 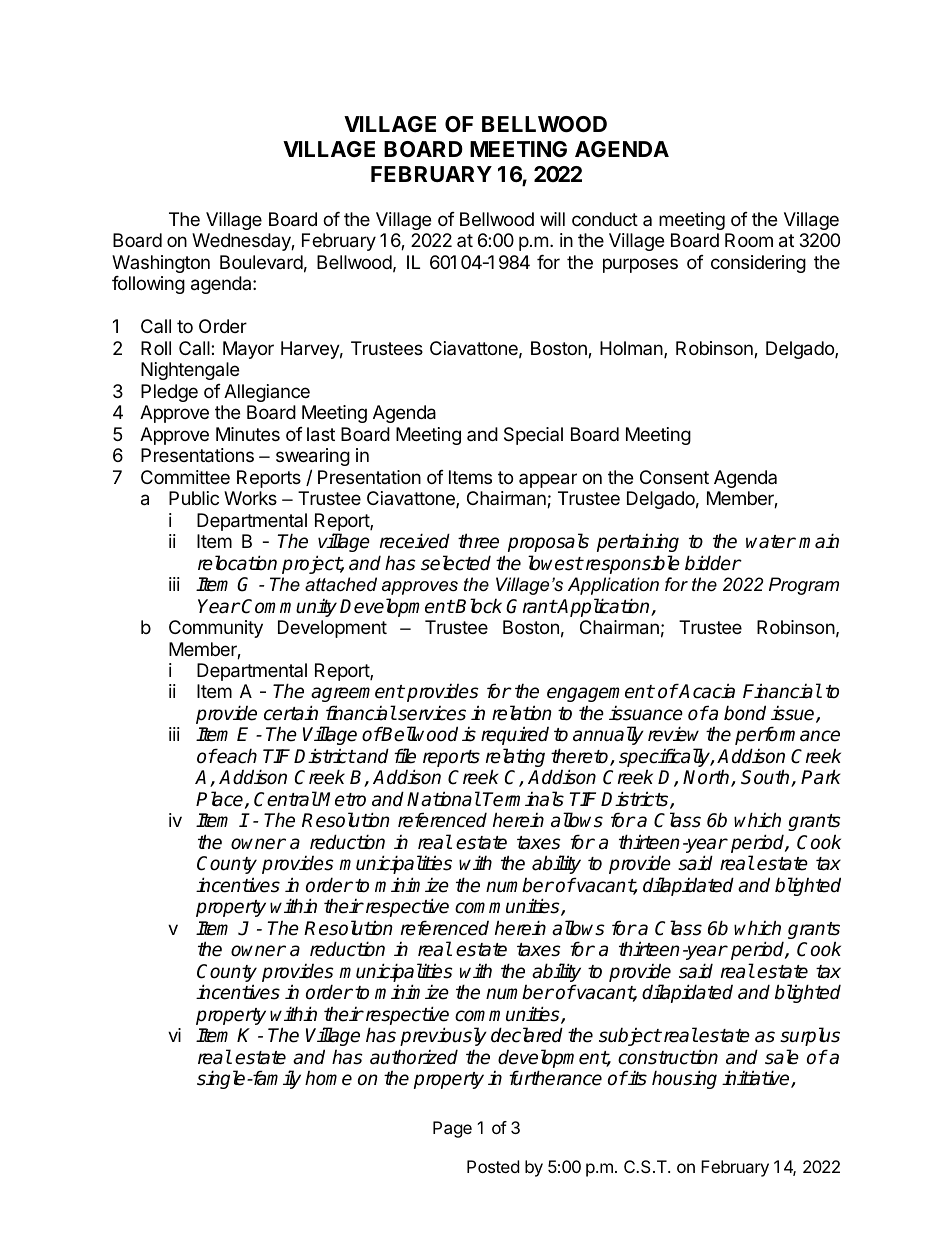 What do you see at coordinates (523, 799) in the page?
I see `Terminals` at bounding box center [523, 799].
